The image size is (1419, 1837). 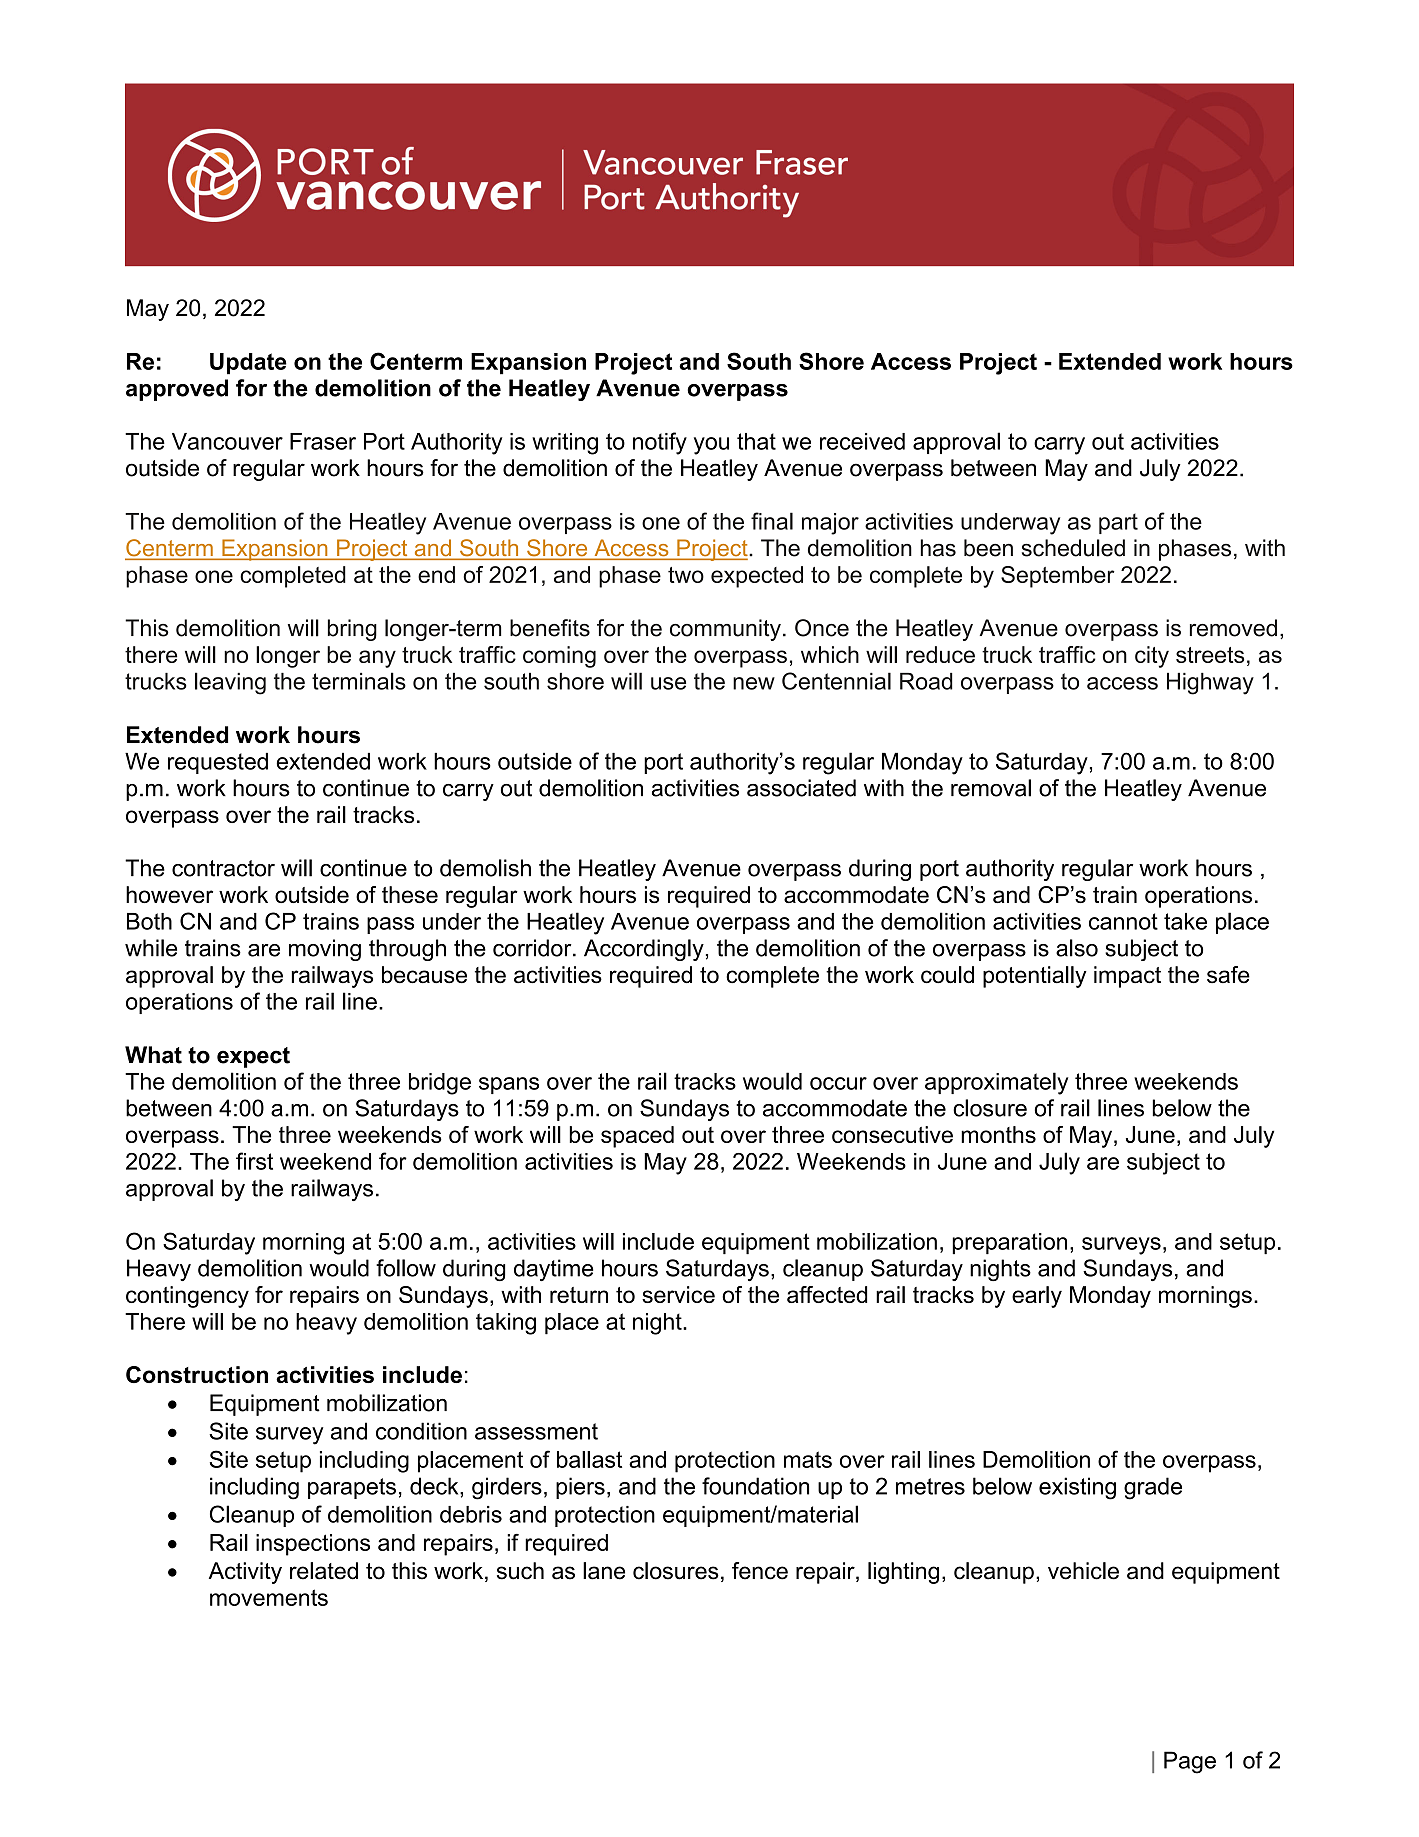 What do you see at coordinates (711, 446) in the page?
I see `you` at bounding box center [711, 446].
